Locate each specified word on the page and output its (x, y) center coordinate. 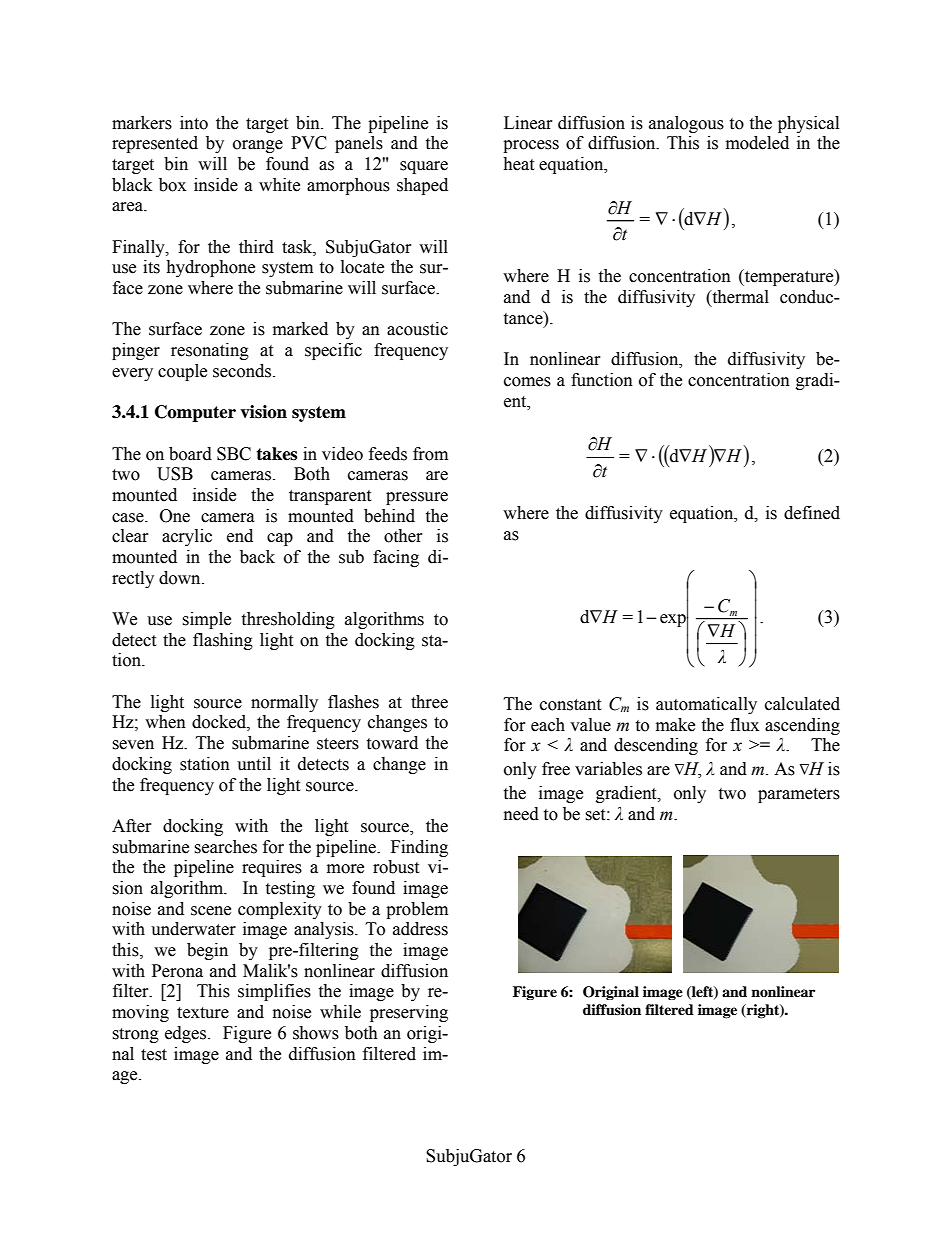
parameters (799, 795)
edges (187, 1034)
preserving (409, 1013)
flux (744, 725)
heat (518, 164)
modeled (757, 143)
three (429, 702)
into (194, 123)
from (430, 454)
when (165, 722)
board (190, 454)
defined (812, 513)
